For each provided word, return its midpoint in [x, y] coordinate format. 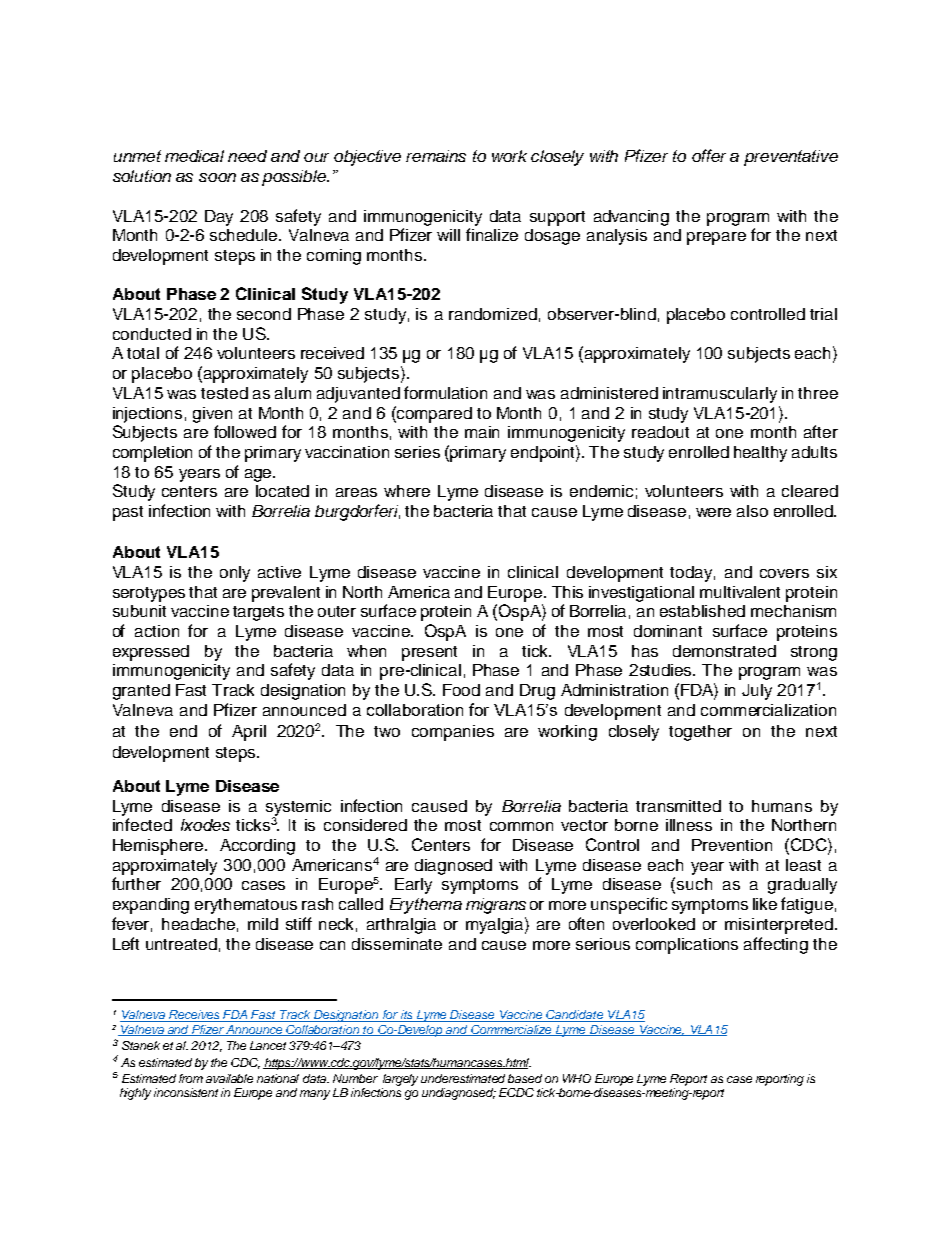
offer [709, 155]
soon [217, 177]
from [191, 1078]
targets [258, 613]
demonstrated [724, 651]
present [429, 653]
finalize [492, 234]
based [525, 1078]
